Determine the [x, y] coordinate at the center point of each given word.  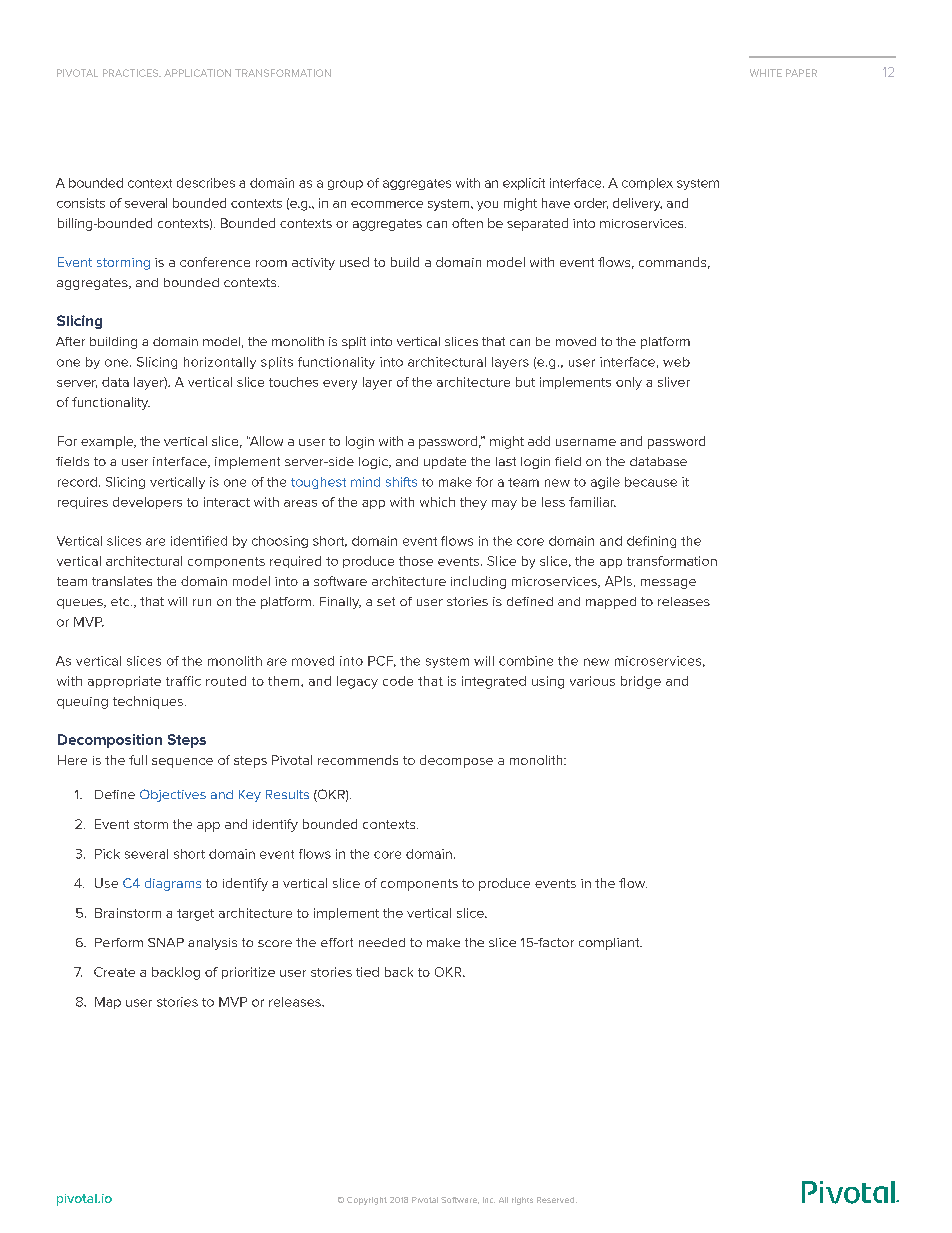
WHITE [766, 73]
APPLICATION [197, 73]
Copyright [367, 1201]
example [108, 442]
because [651, 482]
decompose [456, 761]
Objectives [173, 795]
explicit [524, 184]
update [445, 463]
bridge [641, 682]
